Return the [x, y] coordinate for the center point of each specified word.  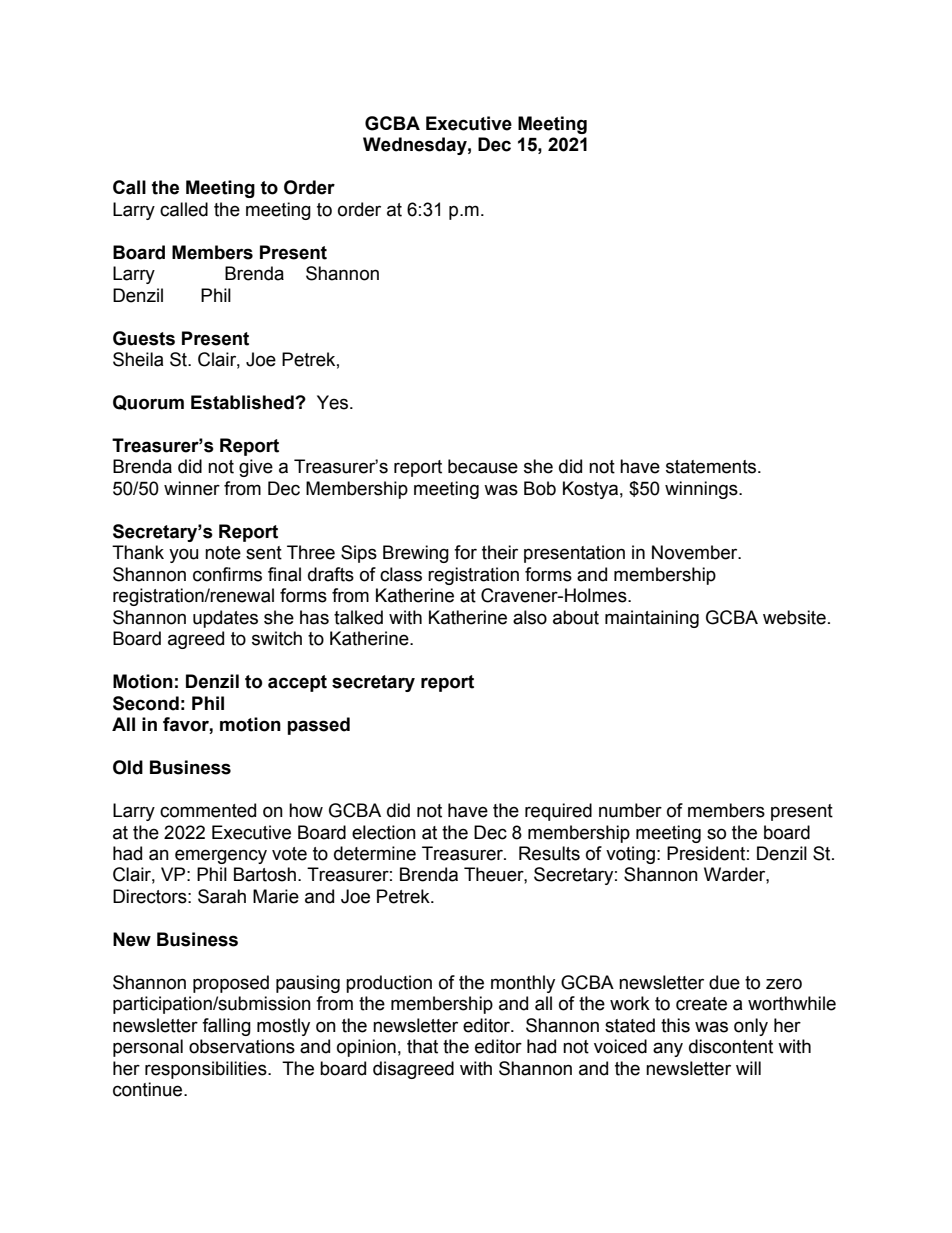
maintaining [652, 619]
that [422, 1046]
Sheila [138, 359]
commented [208, 810]
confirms [227, 574]
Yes [334, 402]
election [384, 832]
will [748, 1068]
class [401, 574]
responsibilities [207, 1070]
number [630, 810]
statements [712, 467]
